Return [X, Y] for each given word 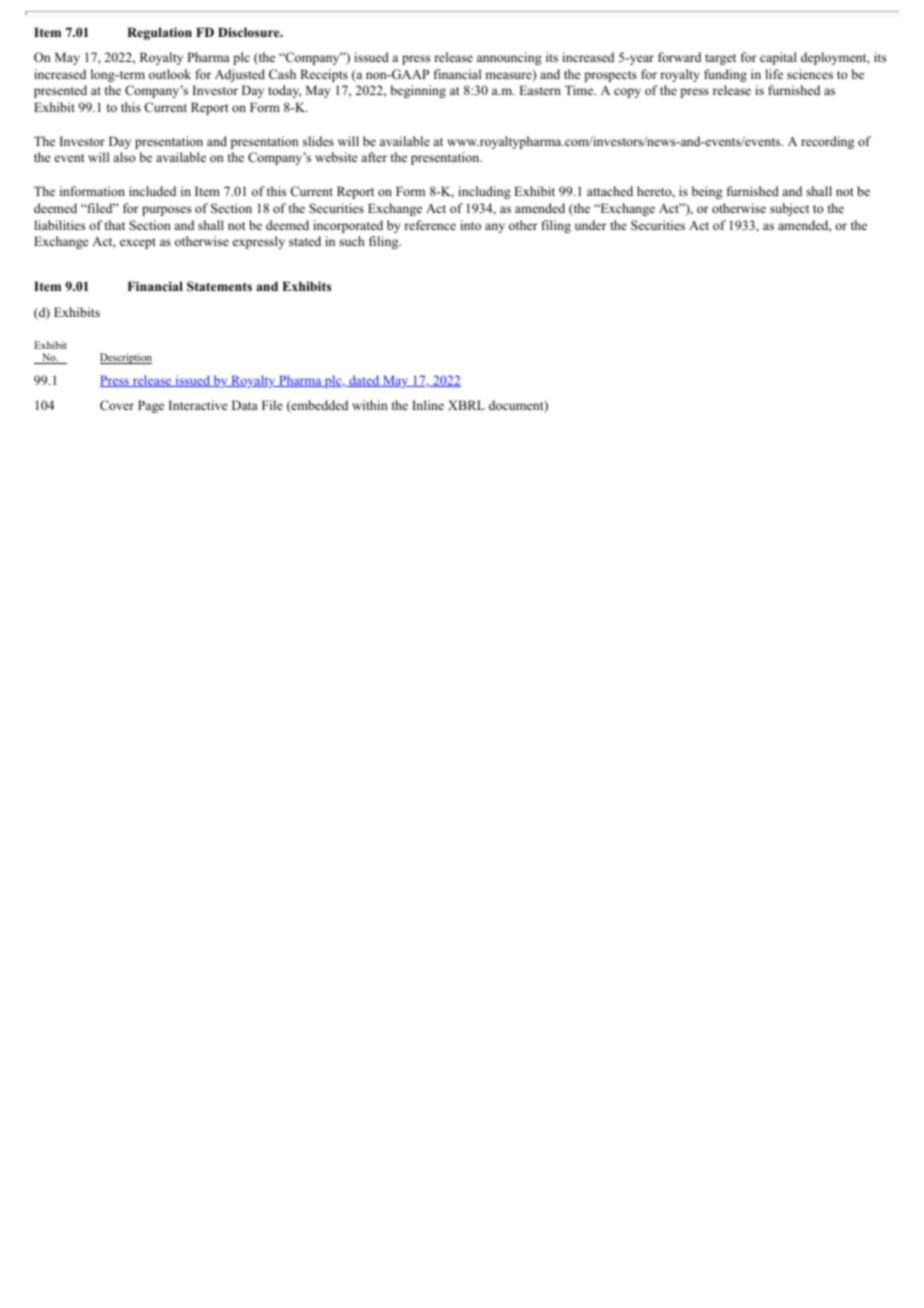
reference [430, 225]
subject [789, 209]
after [374, 157]
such [351, 241]
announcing [509, 58]
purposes [166, 211]
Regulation [159, 33]
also [124, 157]
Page [151, 406]
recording [827, 142]
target [720, 59]
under [591, 225]
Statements [219, 286]
